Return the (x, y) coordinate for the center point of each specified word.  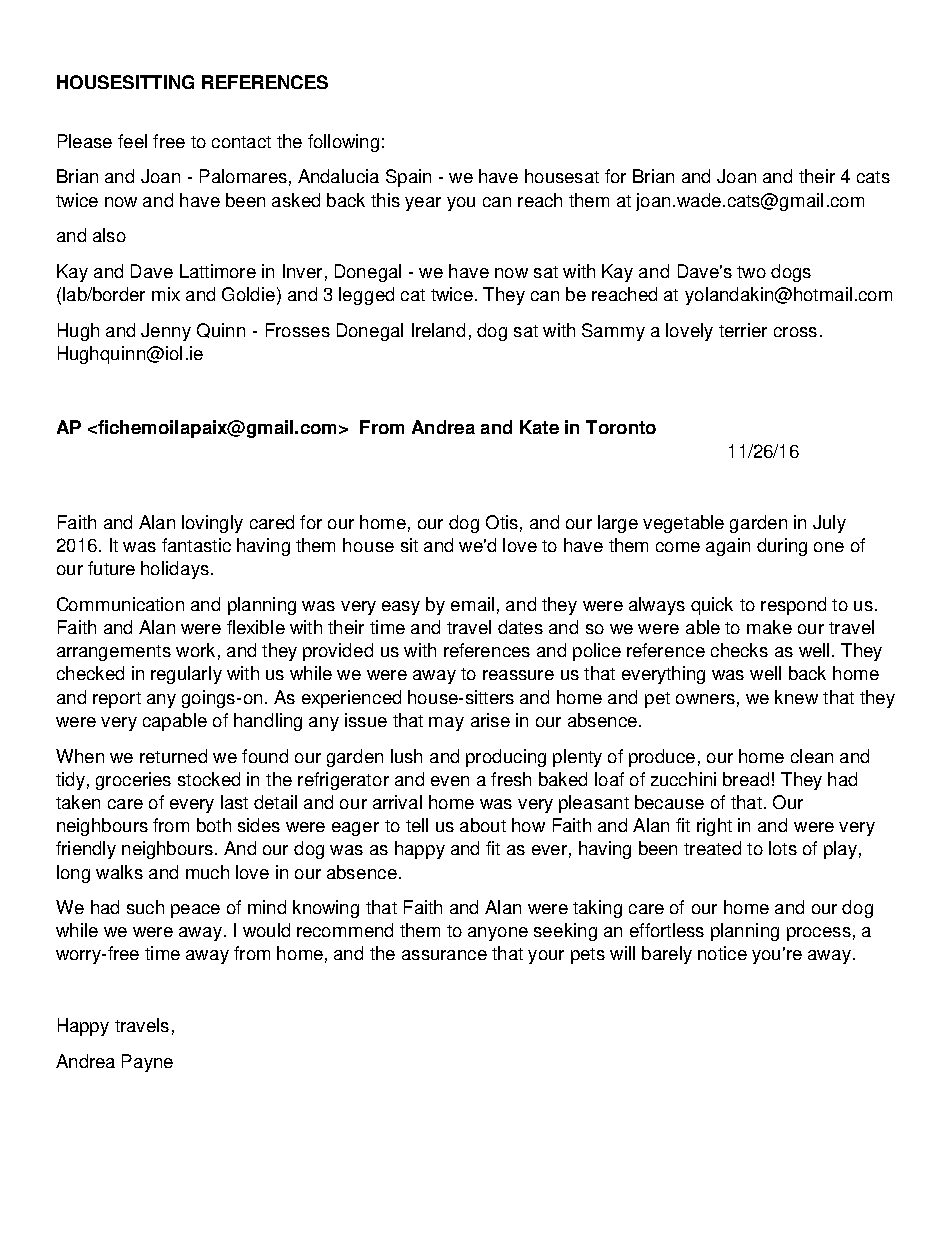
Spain (408, 178)
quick (712, 606)
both (214, 825)
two (751, 272)
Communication (120, 604)
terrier (743, 330)
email (472, 604)
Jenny (166, 332)
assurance (444, 955)
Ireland (438, 330)
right (714, 827)
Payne (147, 1063)
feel (132, 141)
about (483, 825)
